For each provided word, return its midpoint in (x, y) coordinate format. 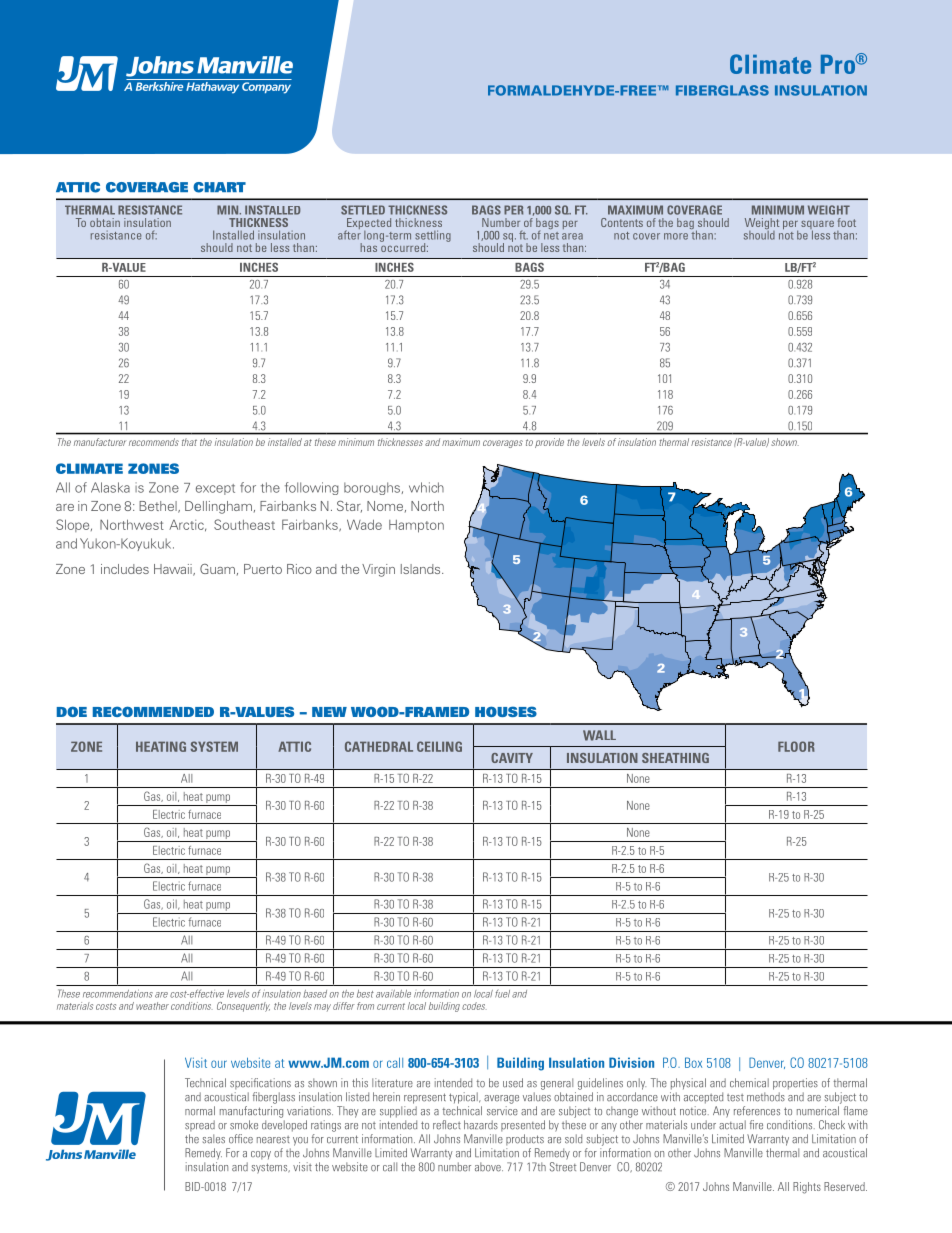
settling (433, 237)
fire (756, 1125)
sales (214, 1139)
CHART (219, 187)
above (489, 1167)
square (817, 226)
